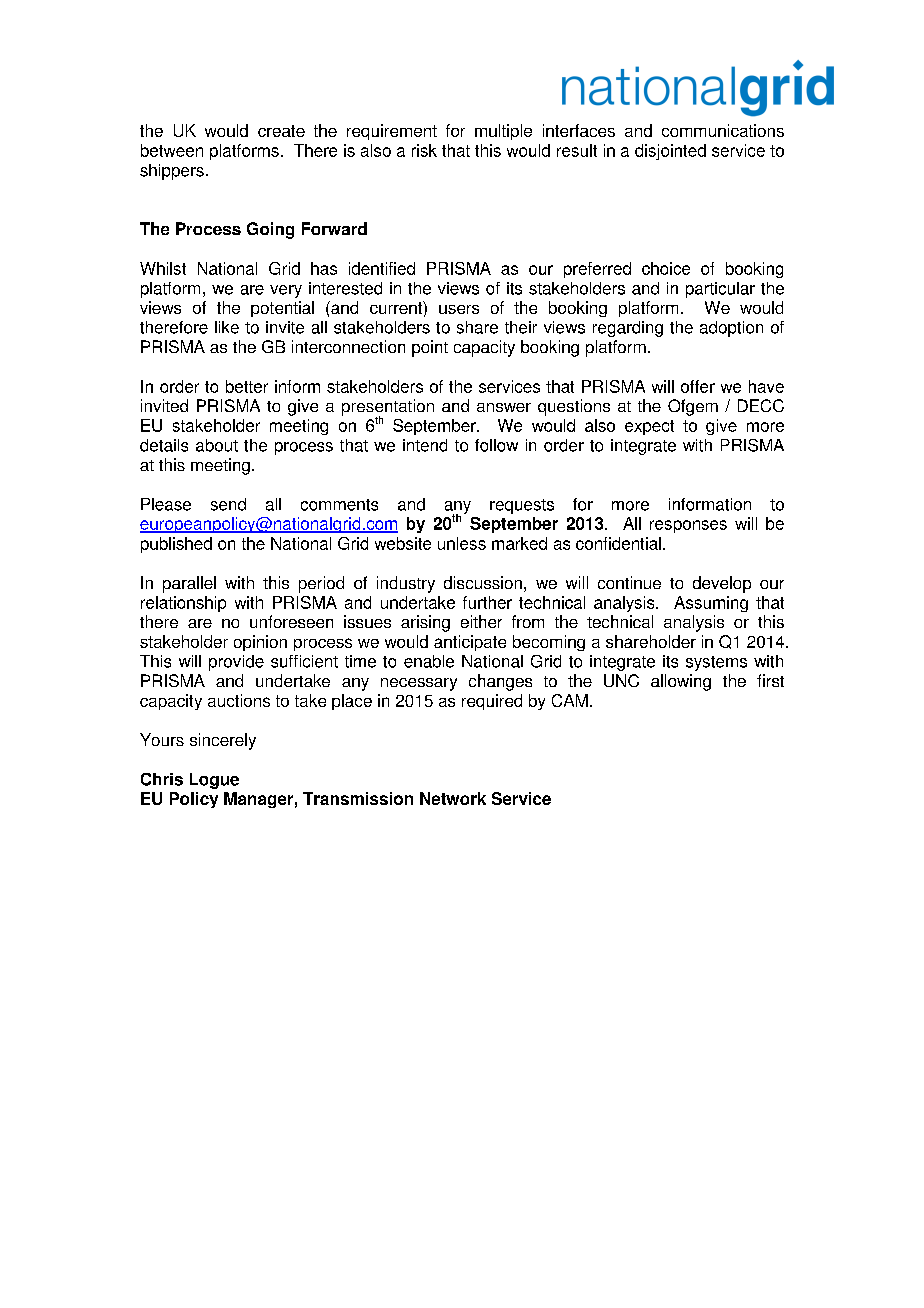  What do you see at coordinates (649, 427) in the document?
I see `expect` at bounding box center [649, 427].
